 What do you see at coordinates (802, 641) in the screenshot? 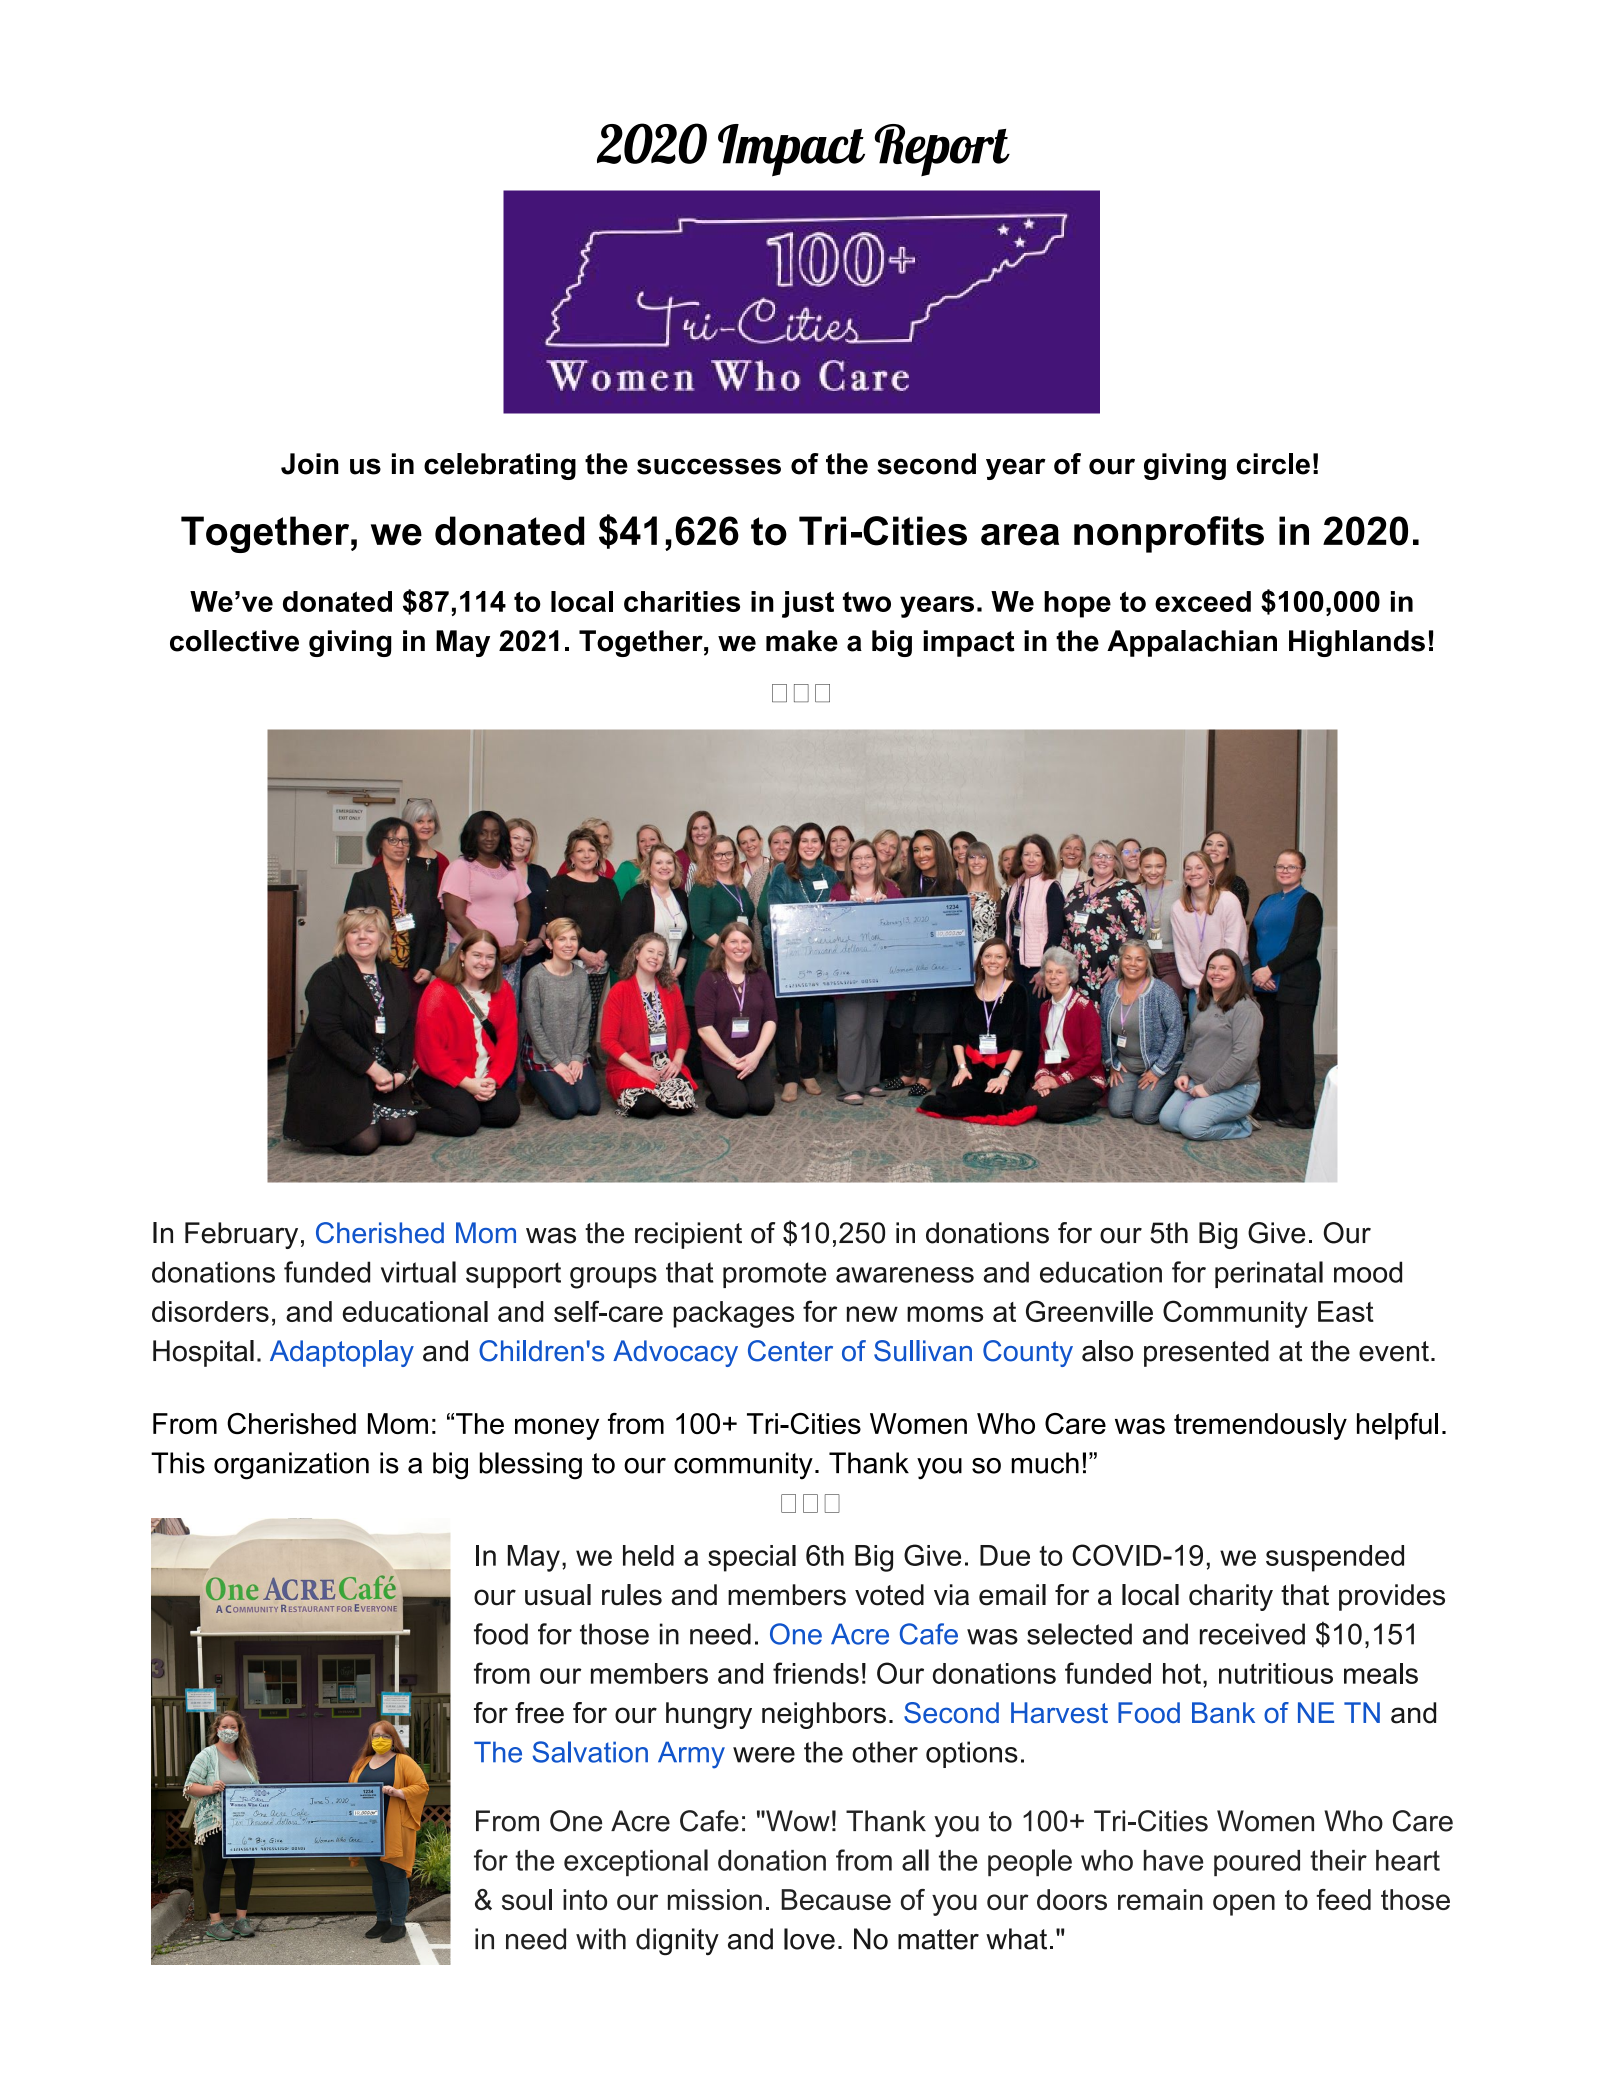
I see `make` at bounding box center [802, 641].
